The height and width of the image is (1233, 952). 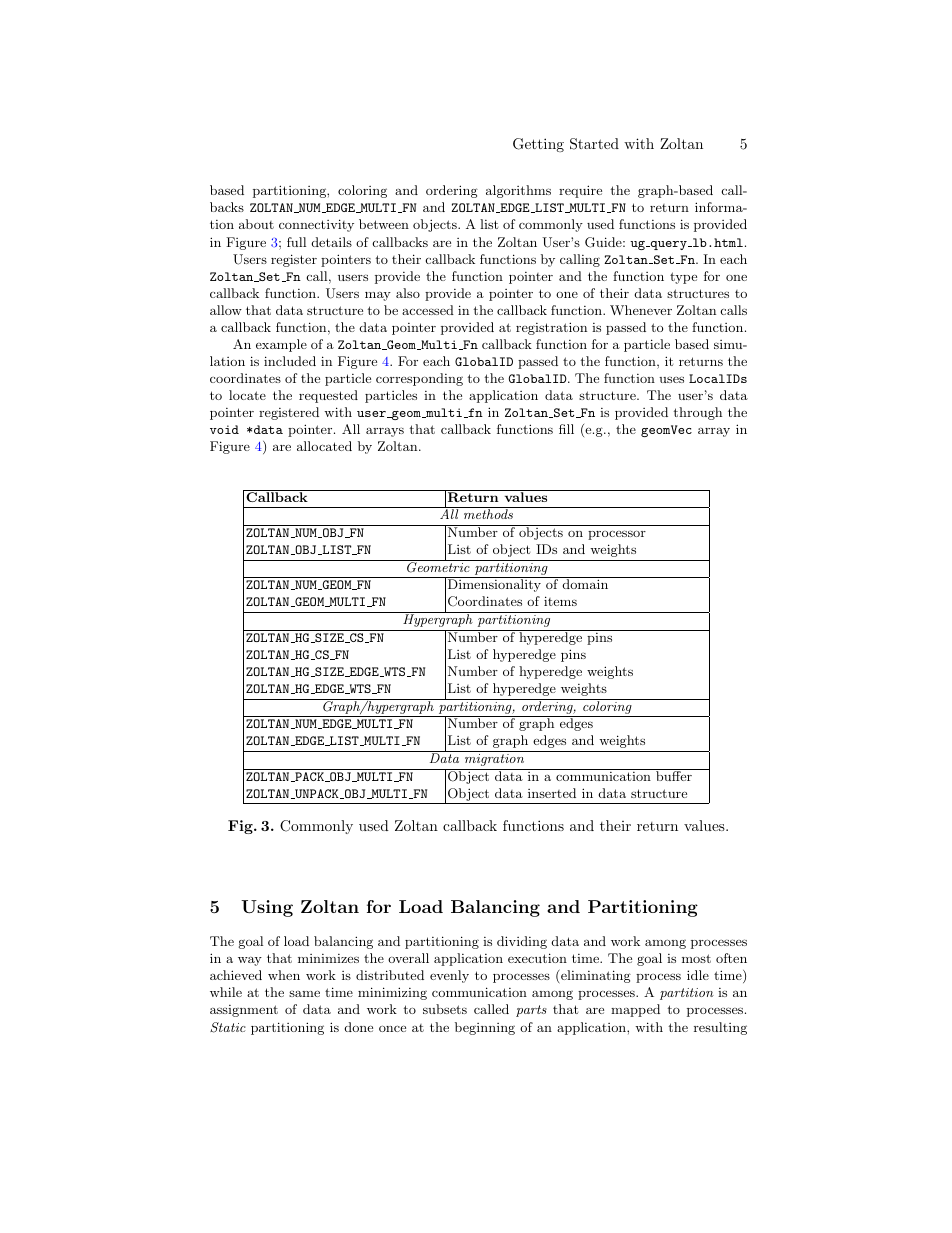 I want to click on beginning, so click(x=485, y=1028).
